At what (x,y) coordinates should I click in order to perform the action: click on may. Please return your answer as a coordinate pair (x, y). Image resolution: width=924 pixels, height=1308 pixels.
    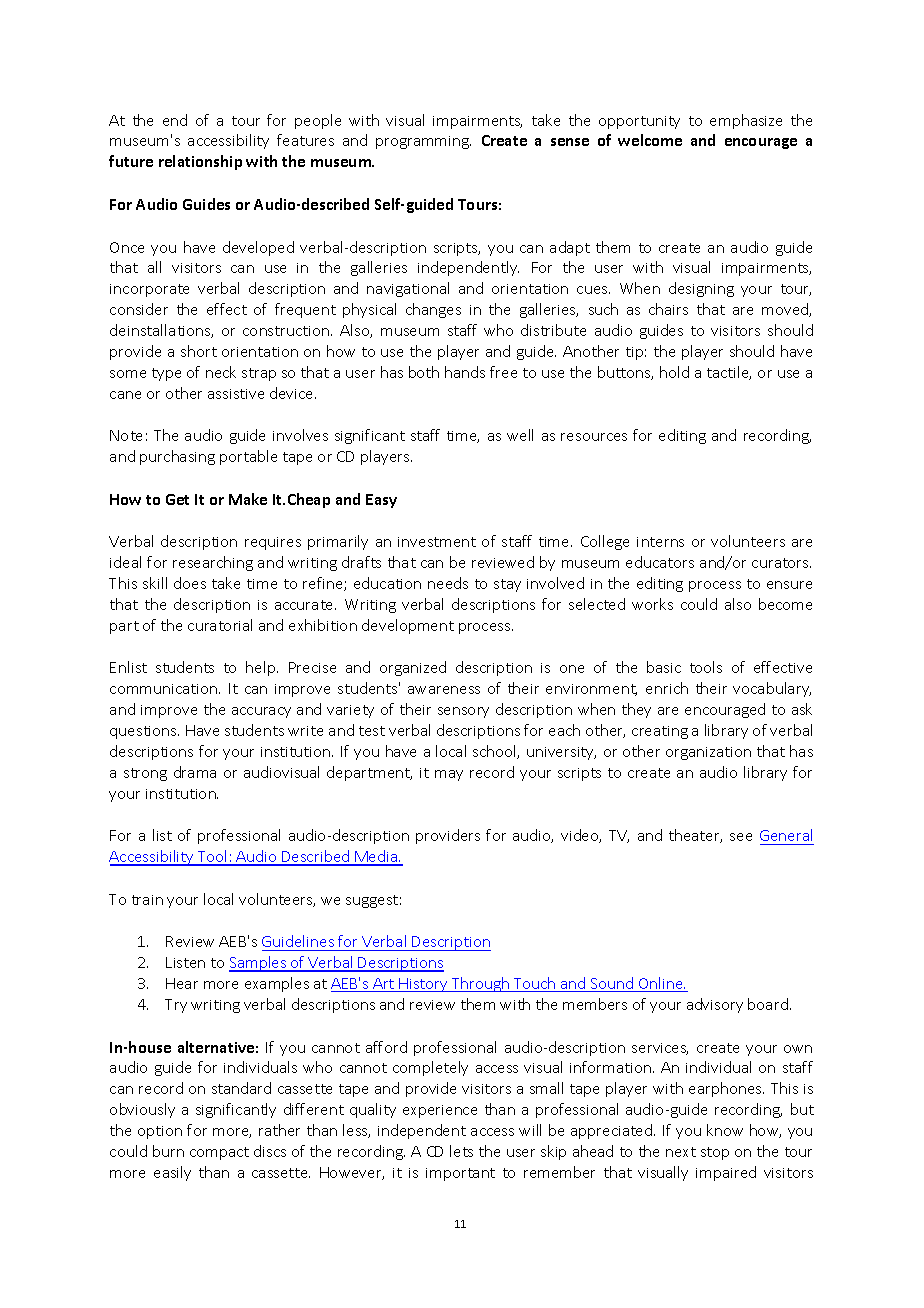
    Looking at the image, I should click on (449, 775).
